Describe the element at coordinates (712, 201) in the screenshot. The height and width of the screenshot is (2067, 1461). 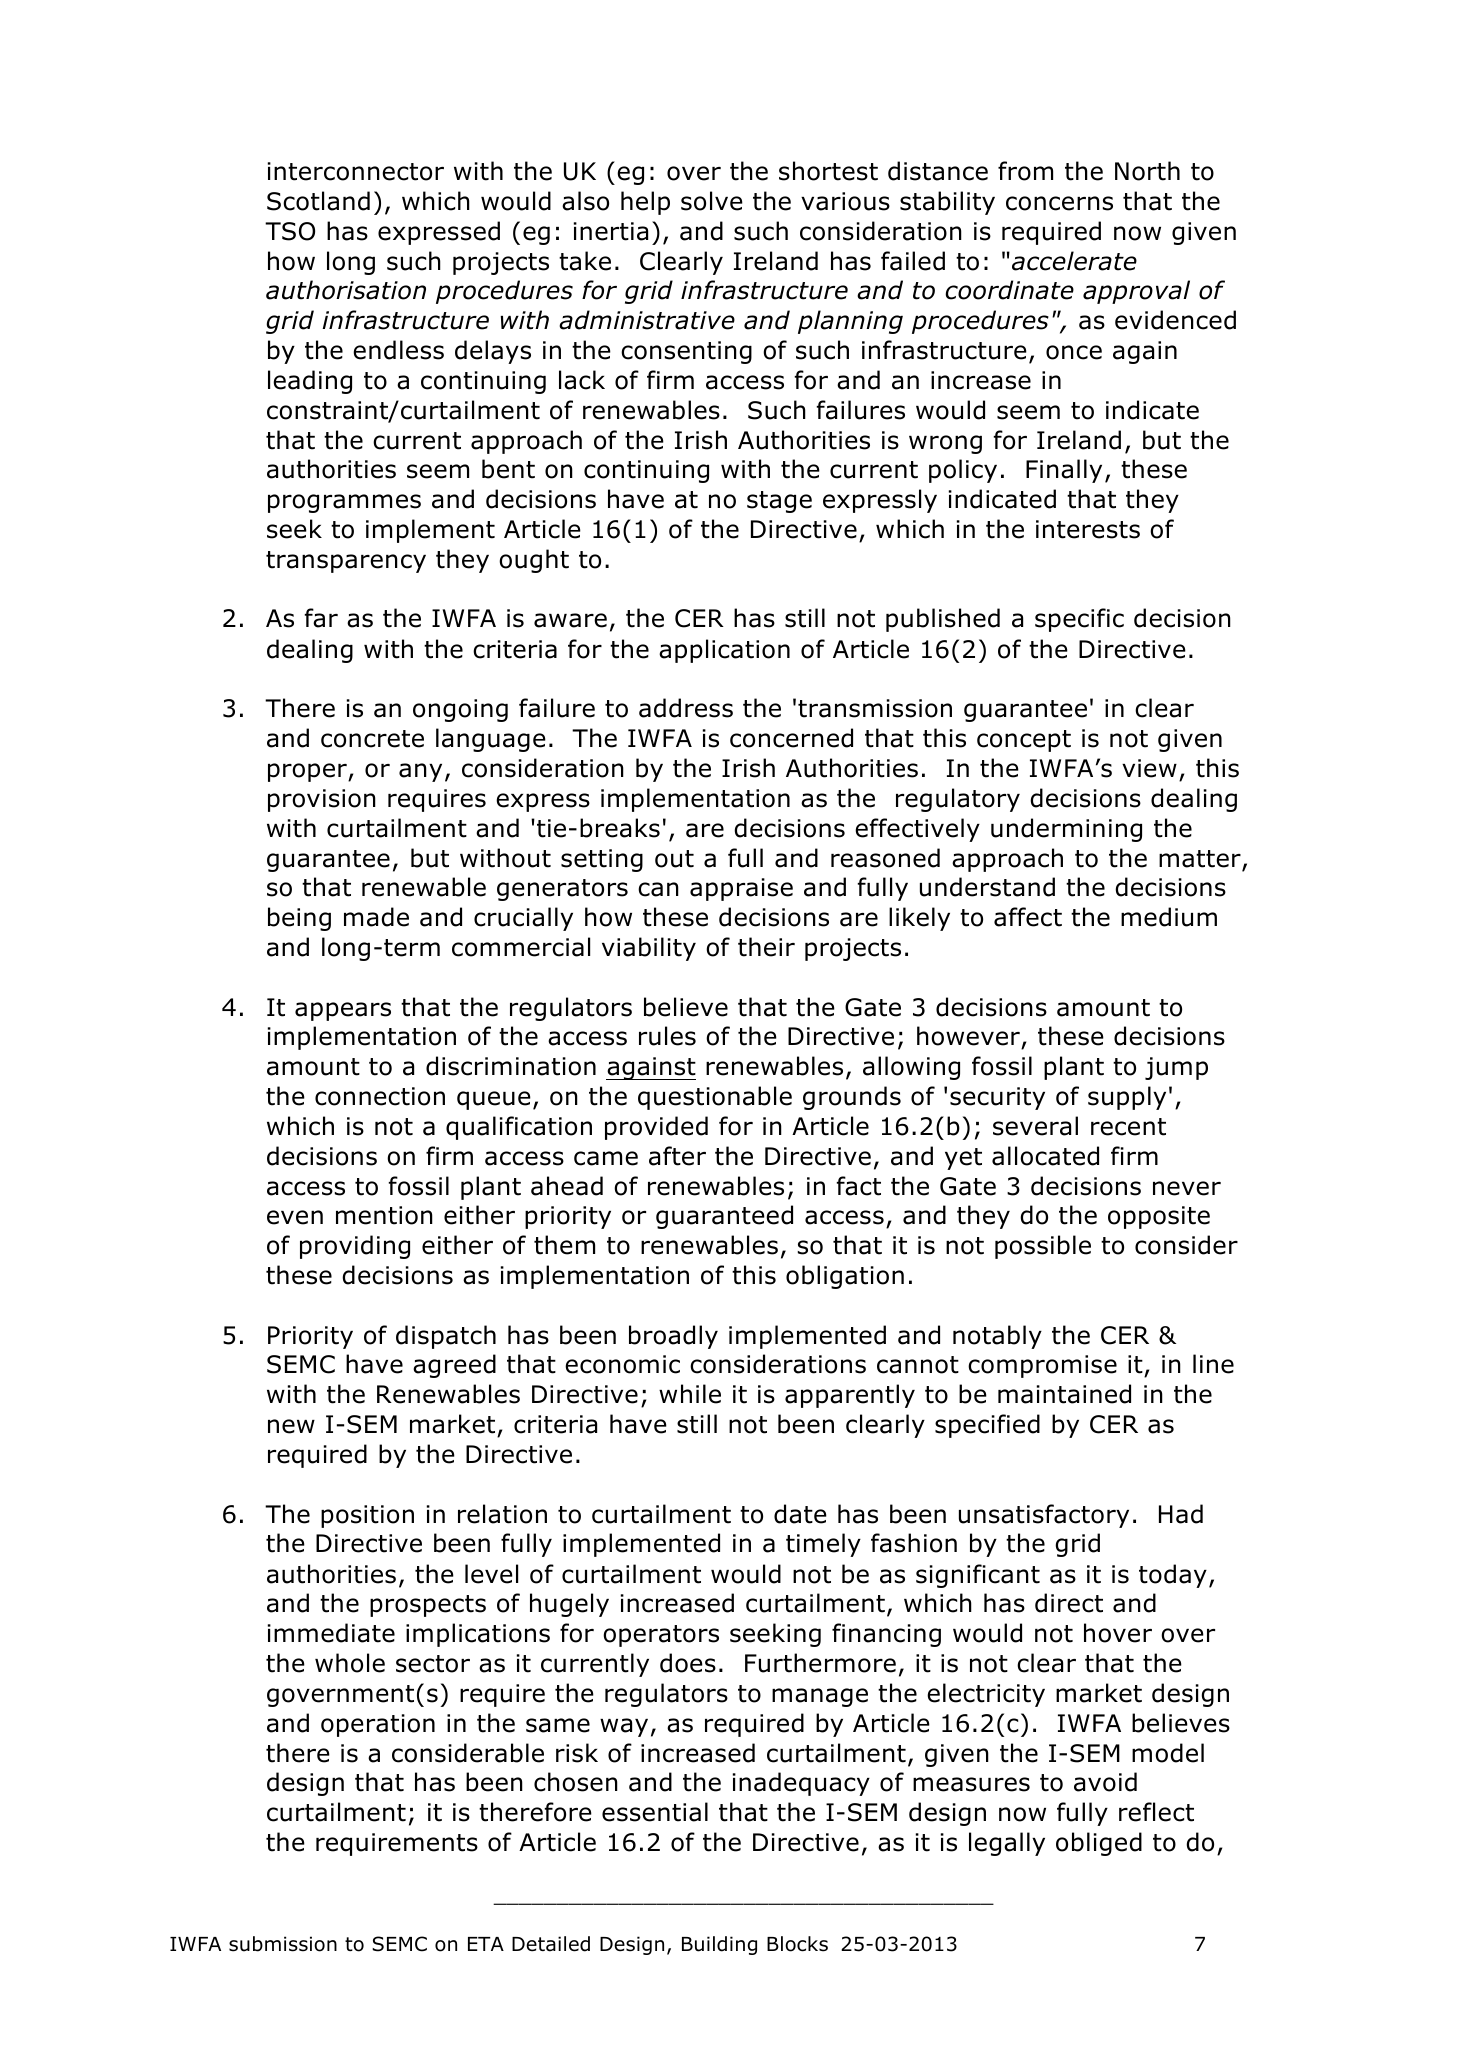
I see `solve` at that location.
